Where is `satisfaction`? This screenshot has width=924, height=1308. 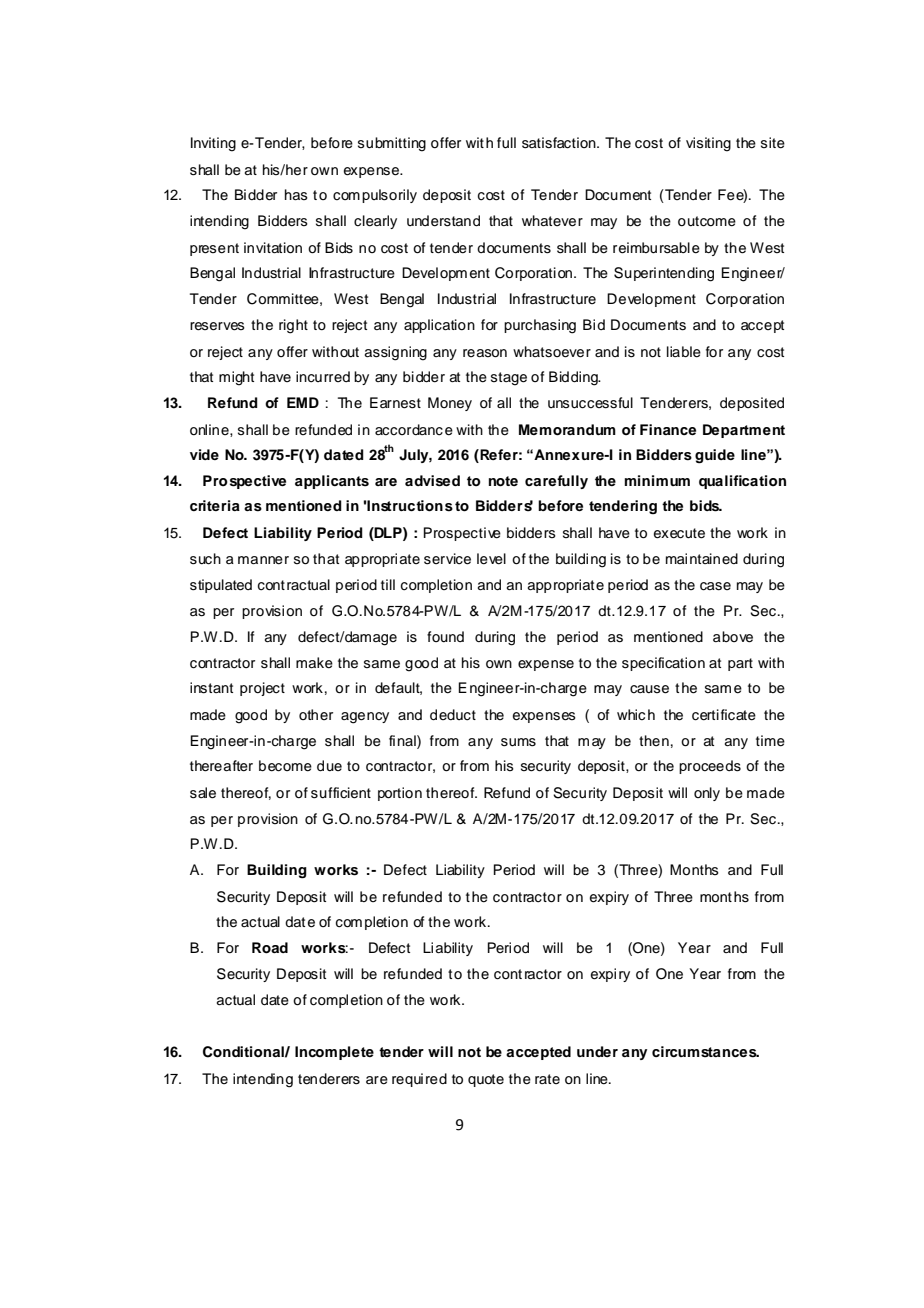 satisfaction is located at coordinates (560, 143).
